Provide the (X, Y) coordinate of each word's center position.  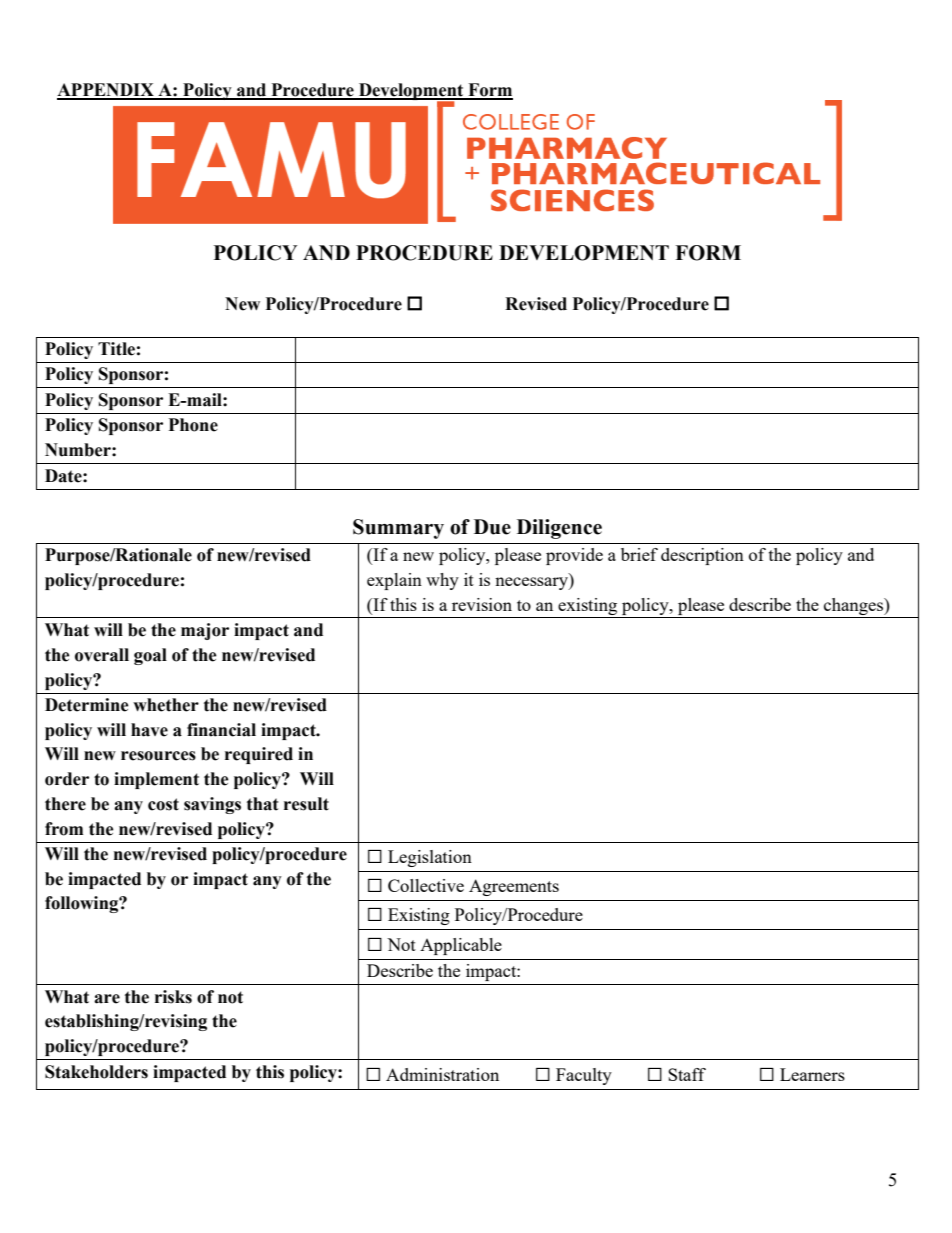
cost (163, 804)
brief (639, 554)
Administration (442, 1074)
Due (492, 527)
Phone (193, 425)
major (205, 631)
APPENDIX (106, 91)
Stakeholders (96, 1072)
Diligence (559, 529)
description (702, 556)
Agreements (514, 887)
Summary (398, 529)
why (442, 581)
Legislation (430, 858)
